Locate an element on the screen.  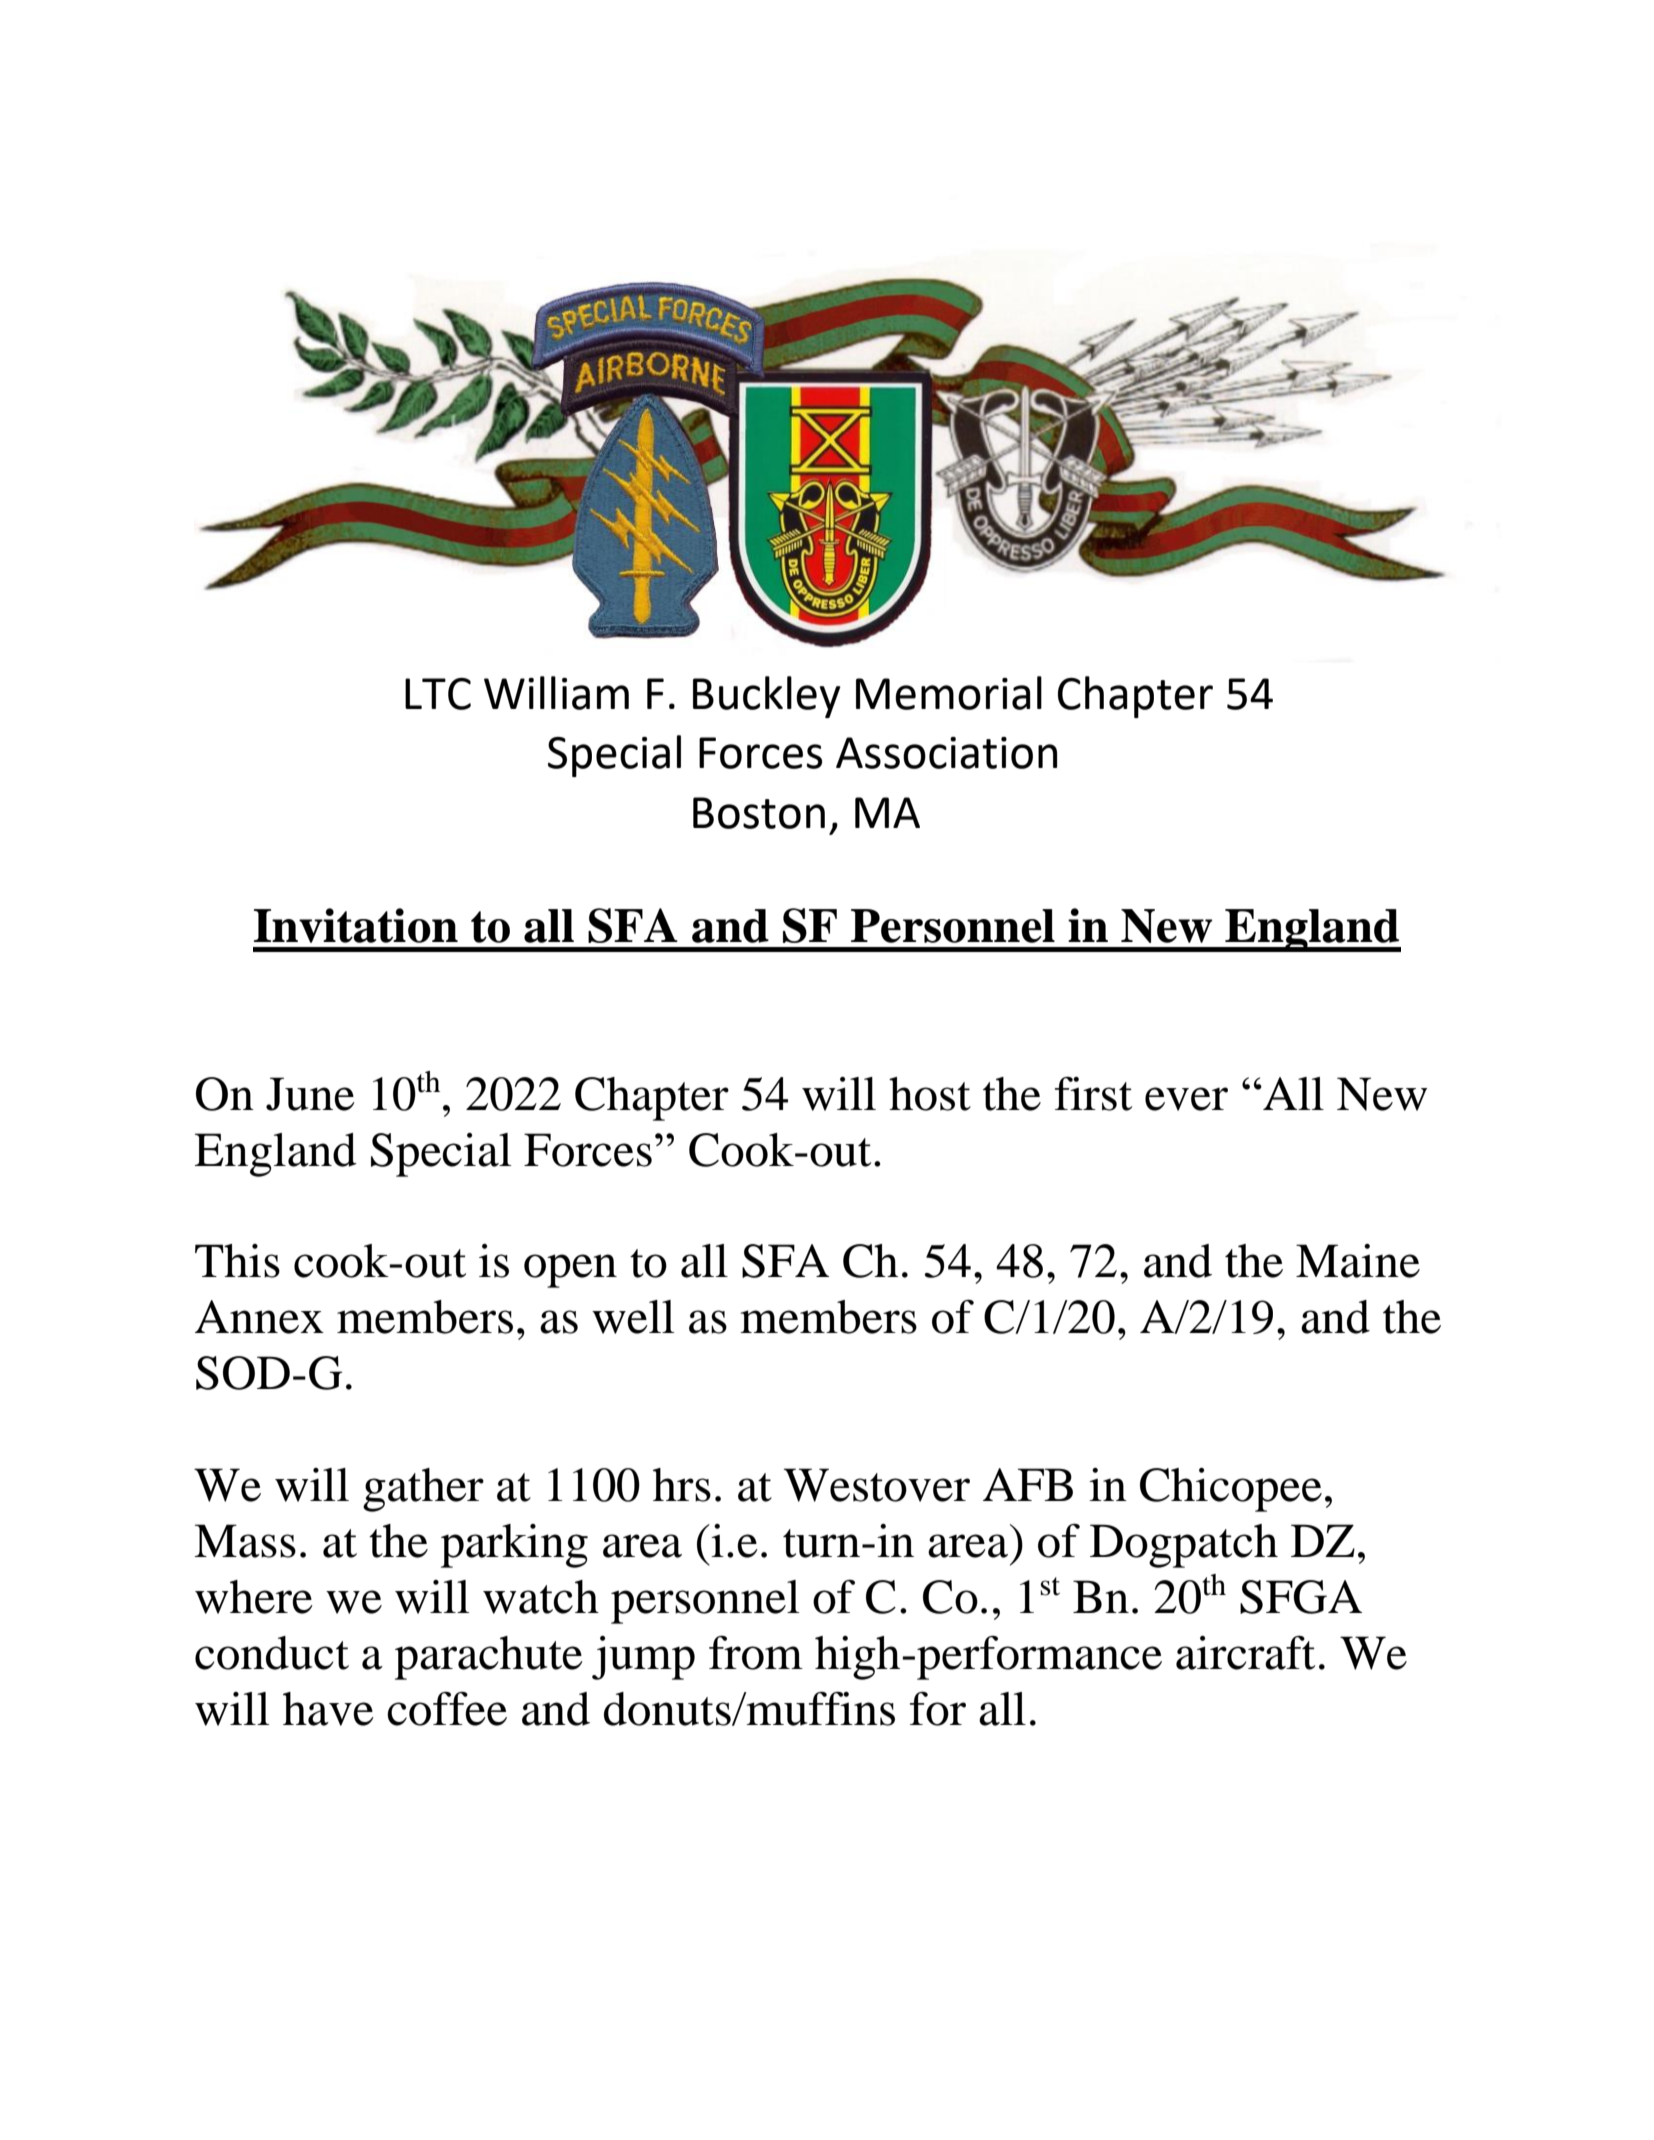
Buckley is located at coordinates (767, 697).
